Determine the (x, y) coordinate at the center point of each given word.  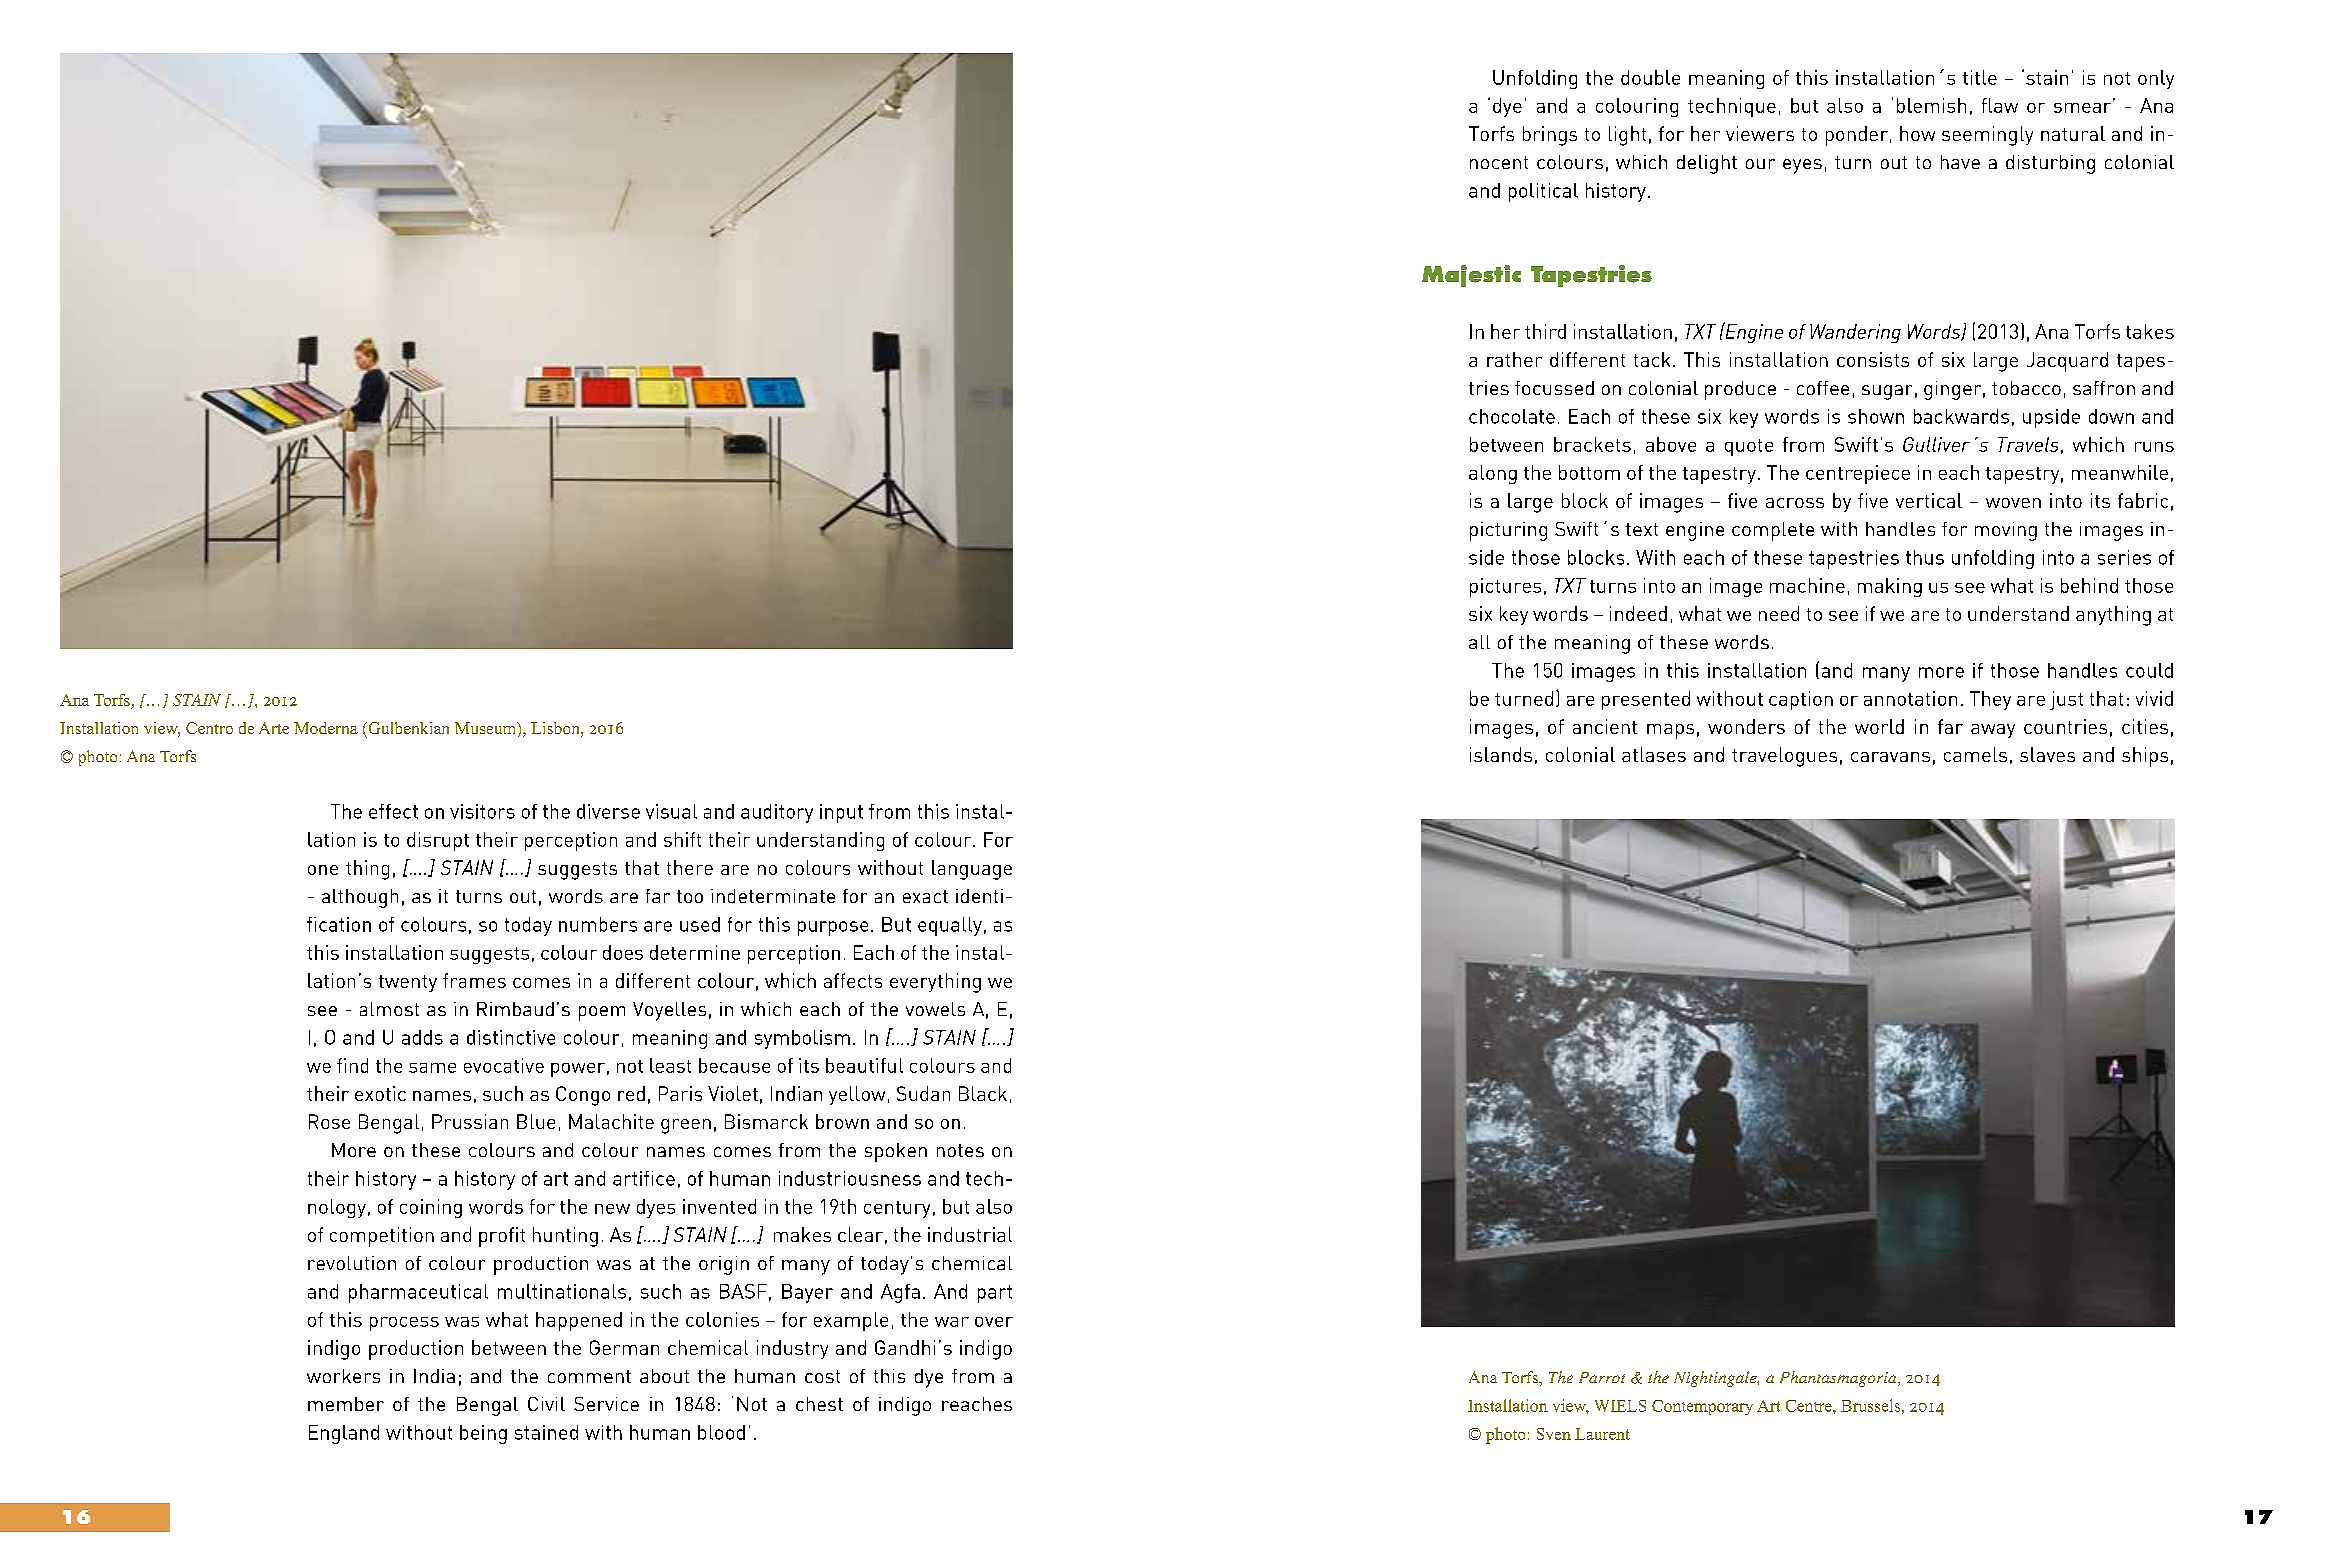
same (432, 1068)
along (1493, 474)
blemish (1931, 105)
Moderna (326, 728)
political (1543, 192)
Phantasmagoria (1839, 1379)
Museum (487, 729)
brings (1550, 136)
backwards (1961, 416)
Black (983, 1093)
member (346, 1404)
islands (1501, 754)
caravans (1890, 757)
